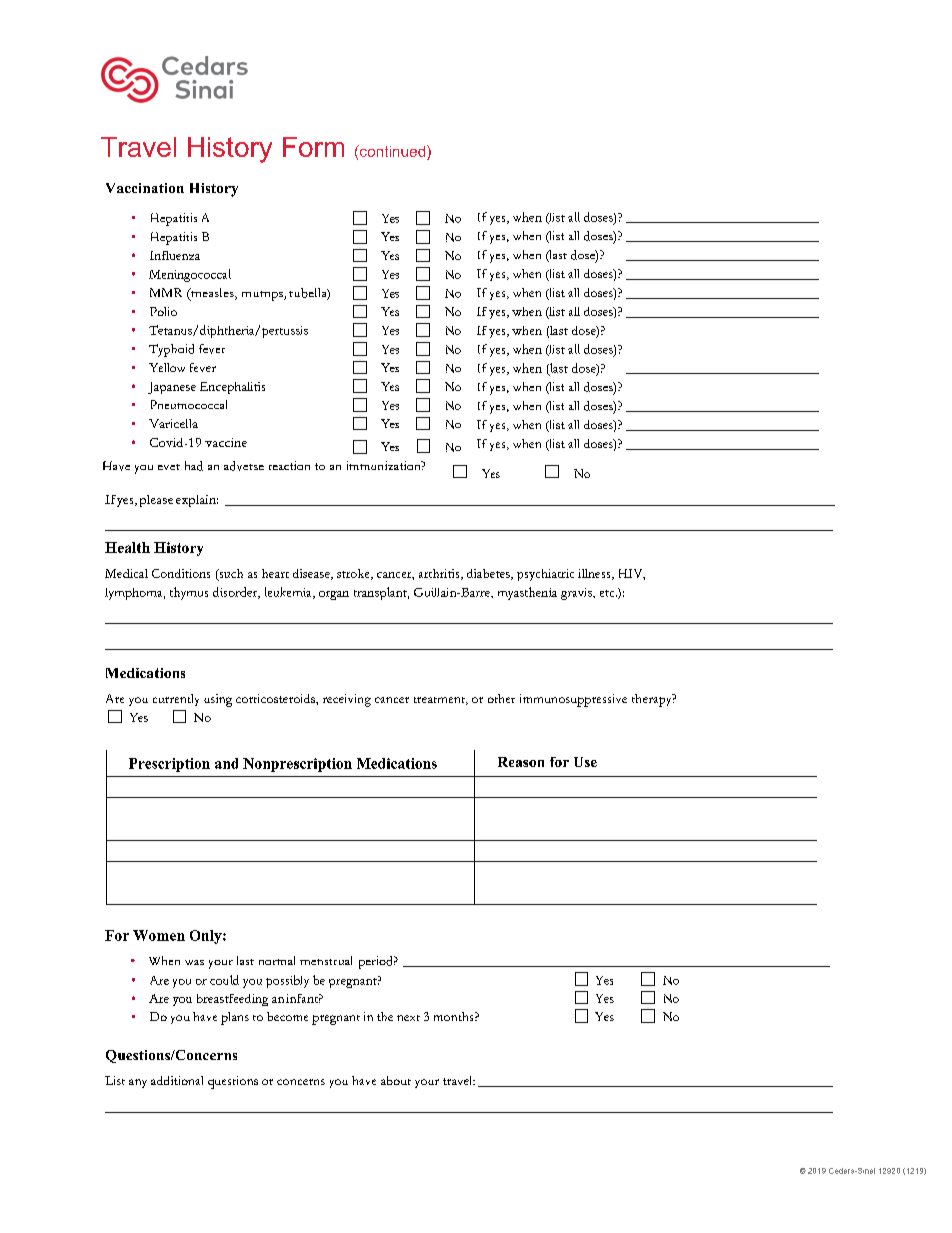  Describe the element at coordinates (545, 575) in the page. I see `psychiatric` at that location.
